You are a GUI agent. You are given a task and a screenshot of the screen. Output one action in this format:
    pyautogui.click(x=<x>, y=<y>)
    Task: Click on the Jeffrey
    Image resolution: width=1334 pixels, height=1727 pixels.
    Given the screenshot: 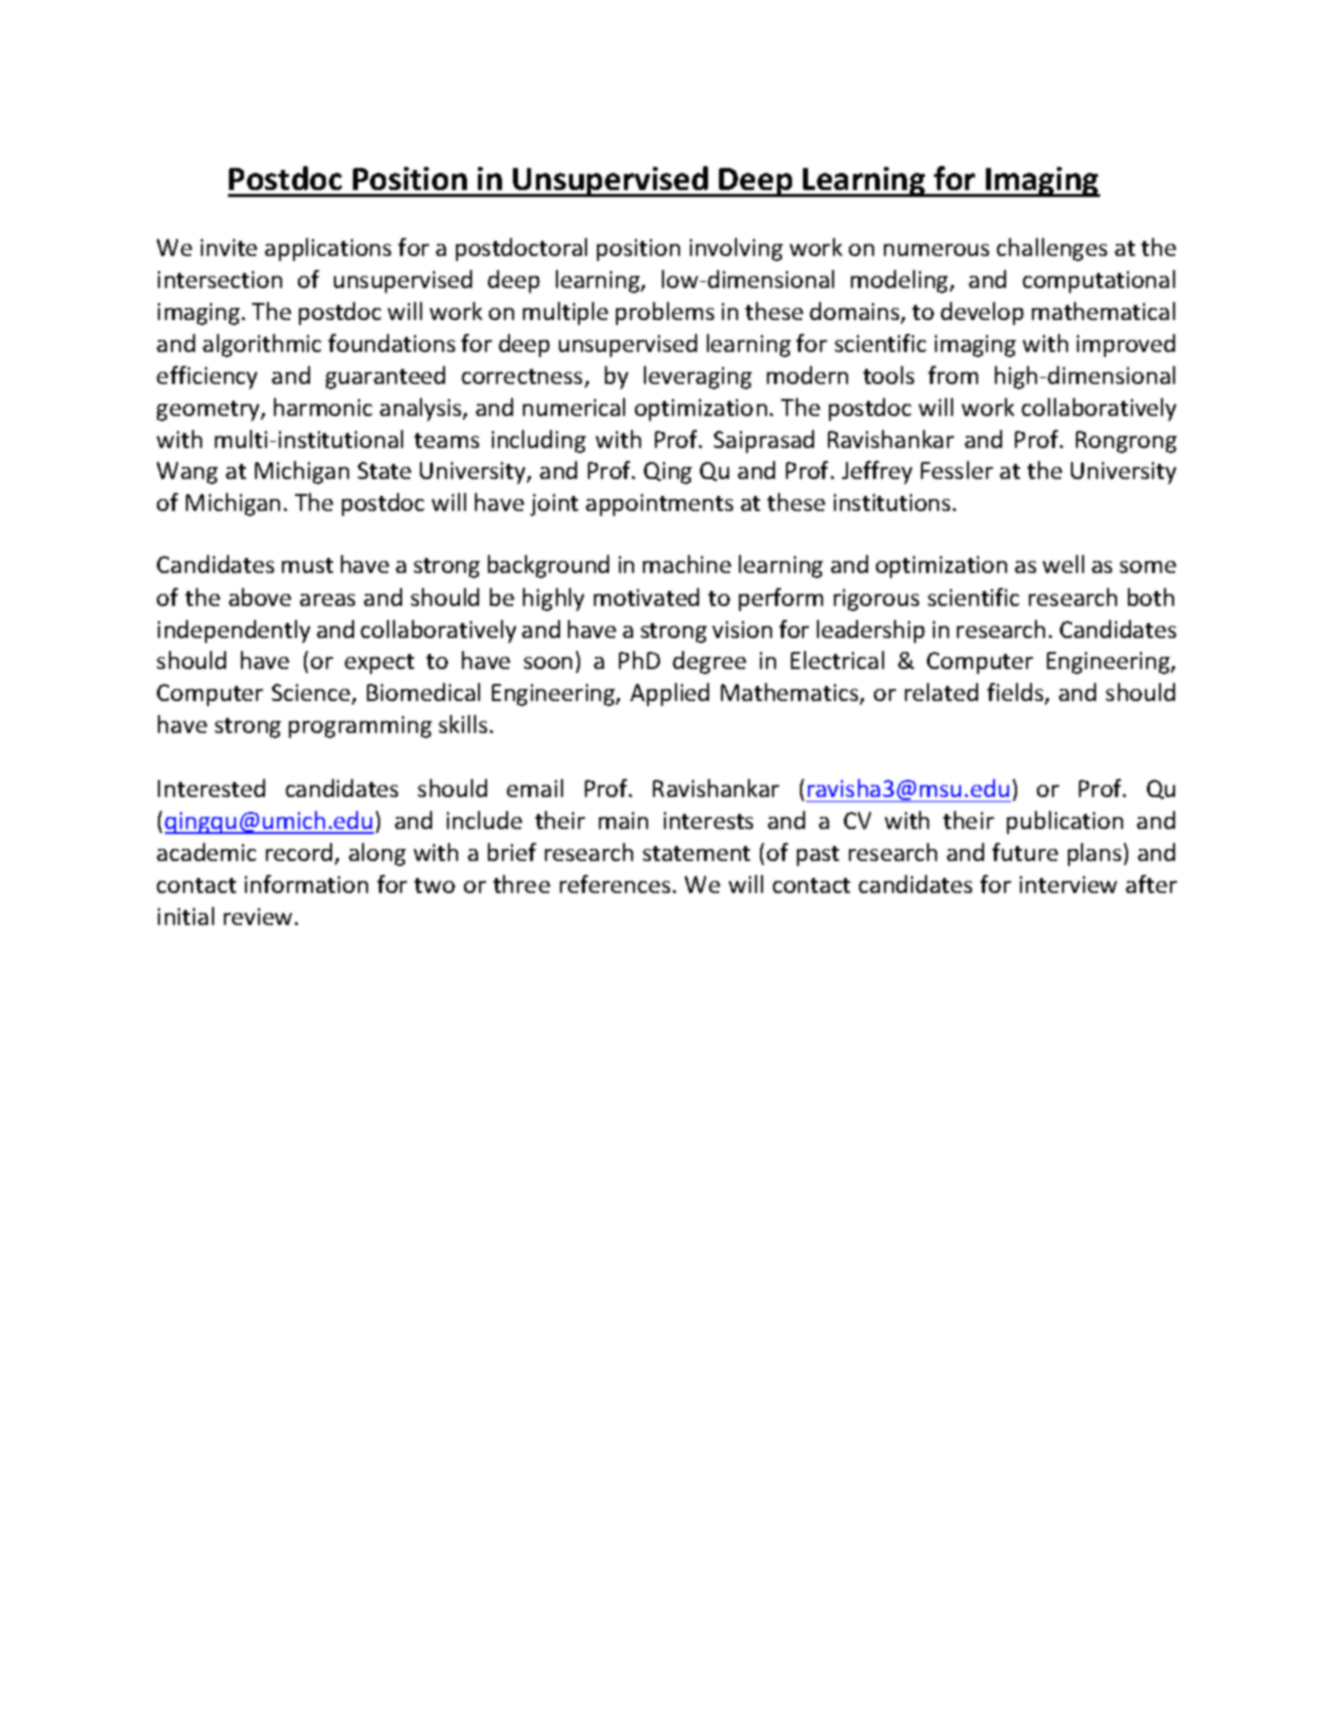 What is the action you would take?
    pyautogui.click(x=877, y=472)
